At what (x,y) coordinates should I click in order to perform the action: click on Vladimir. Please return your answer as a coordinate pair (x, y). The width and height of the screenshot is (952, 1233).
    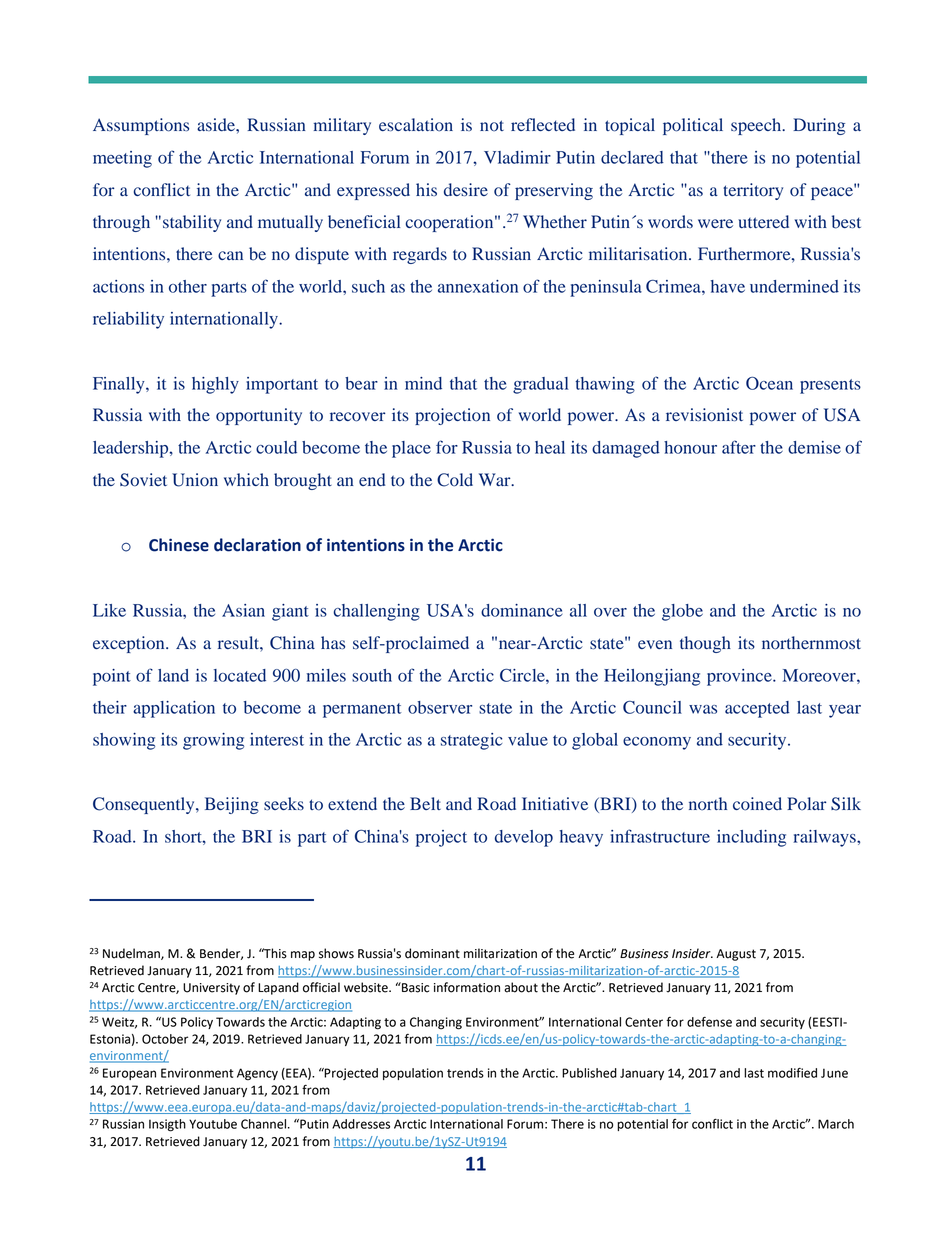
    Looking at the image, I should click on (517, 157).
